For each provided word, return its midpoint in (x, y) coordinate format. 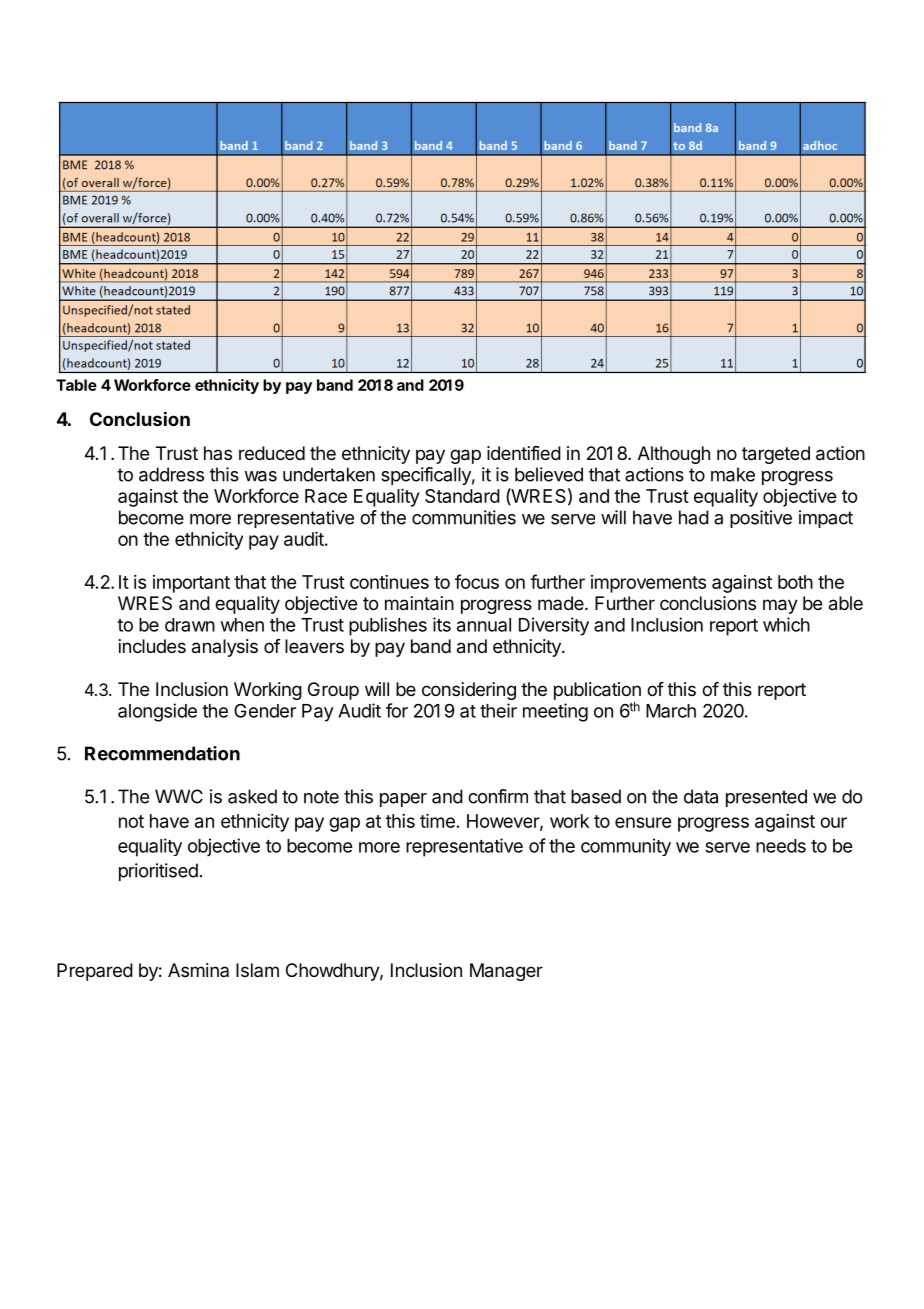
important (191, 584)
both (795, 582)
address (171, 474)
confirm (498, 796)
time (437, 821)
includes (152, 646)
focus (477, 581)
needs (781, 846)
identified (524, 453)
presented (766, 798)
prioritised (158, 872)
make (733, 474)
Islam (257, 970)
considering (469, 691)
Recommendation (162, 753)
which (786, 624)
